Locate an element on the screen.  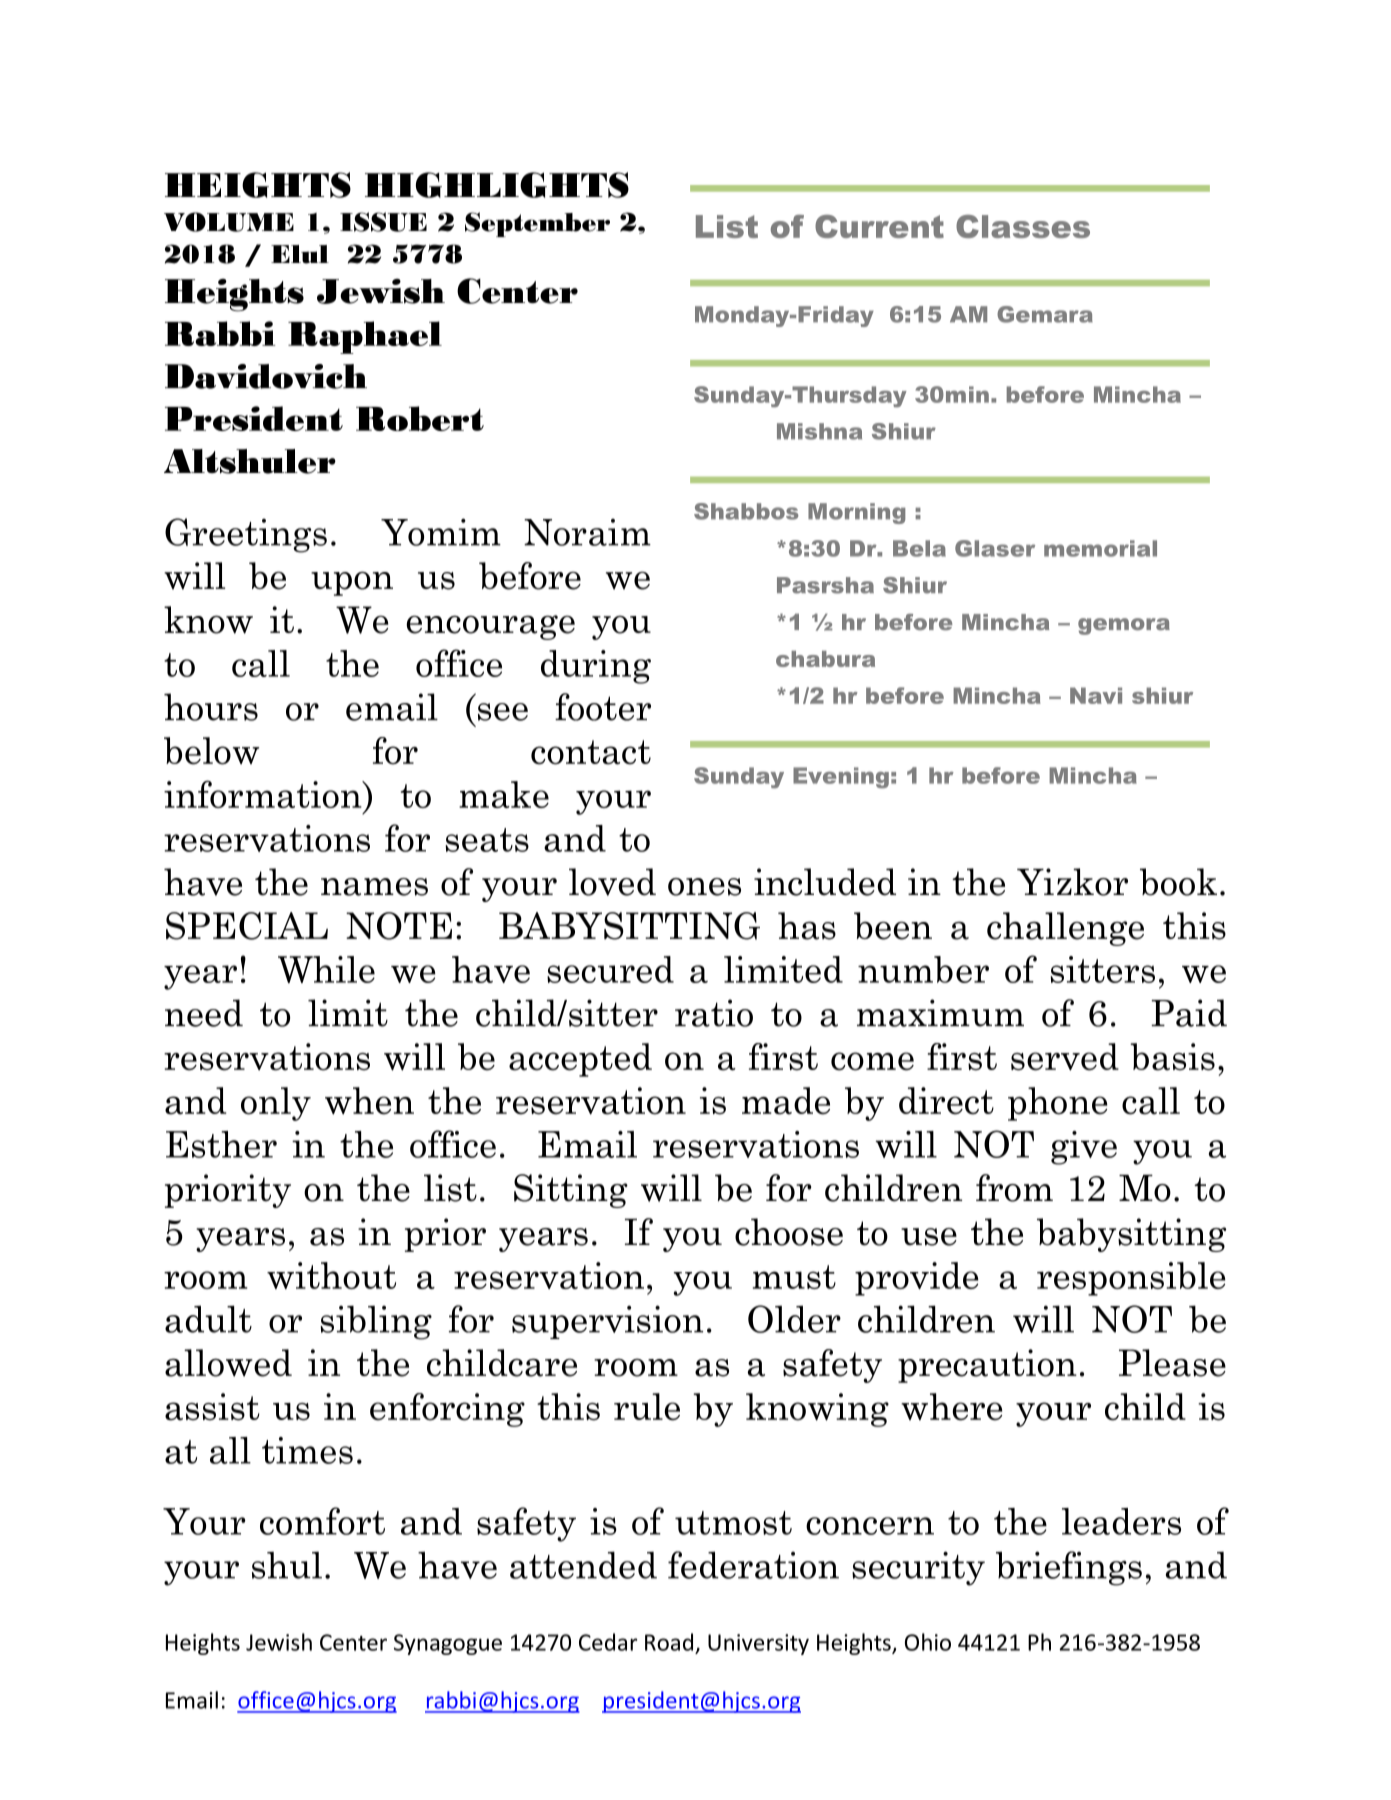
ones is located at coordinates (704, 887).
